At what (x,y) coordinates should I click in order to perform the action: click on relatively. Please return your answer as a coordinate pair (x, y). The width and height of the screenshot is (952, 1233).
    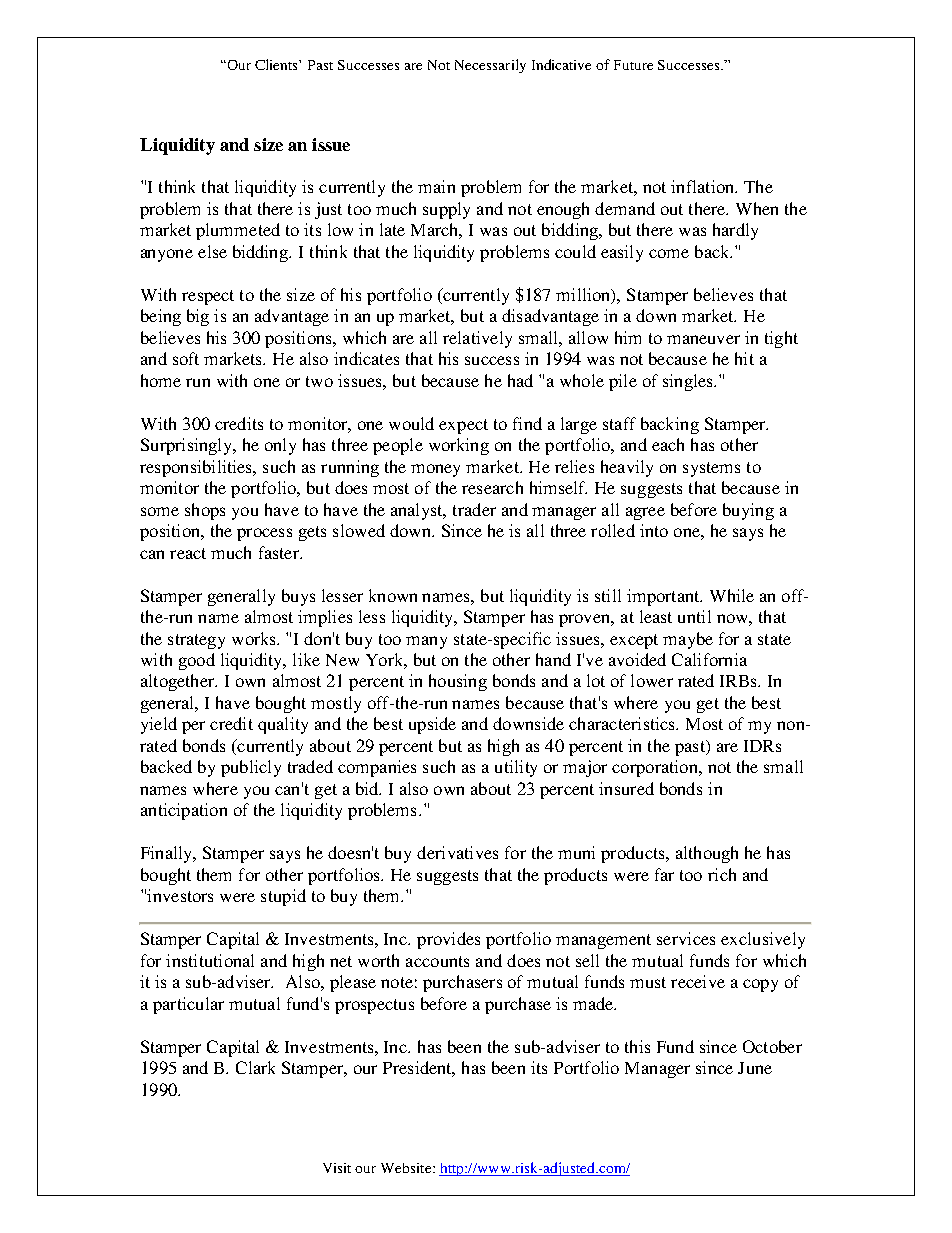
    Looking at the image, I should click on (477, 339).
